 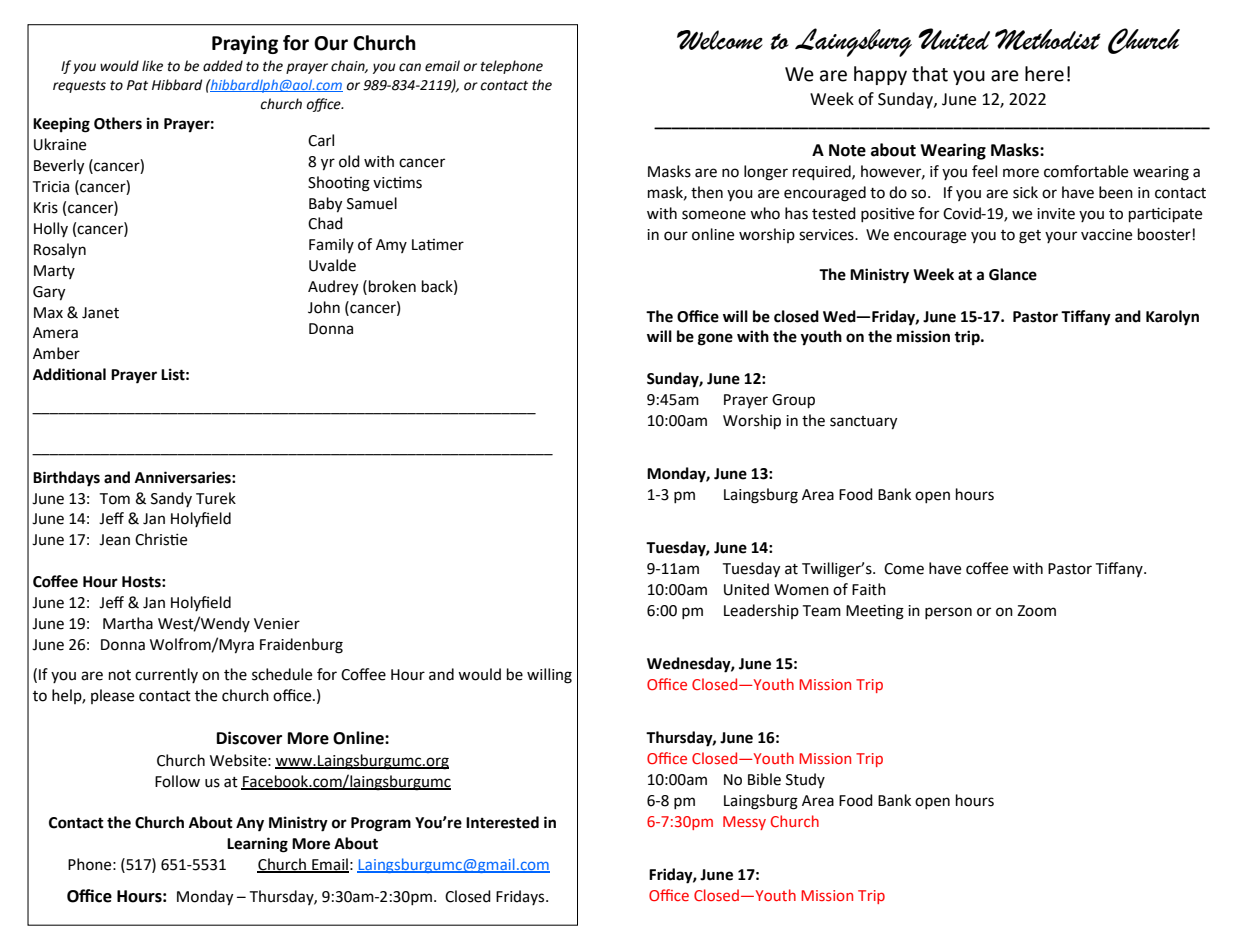 I want to click on Interested, so click(x=502, y=822).
